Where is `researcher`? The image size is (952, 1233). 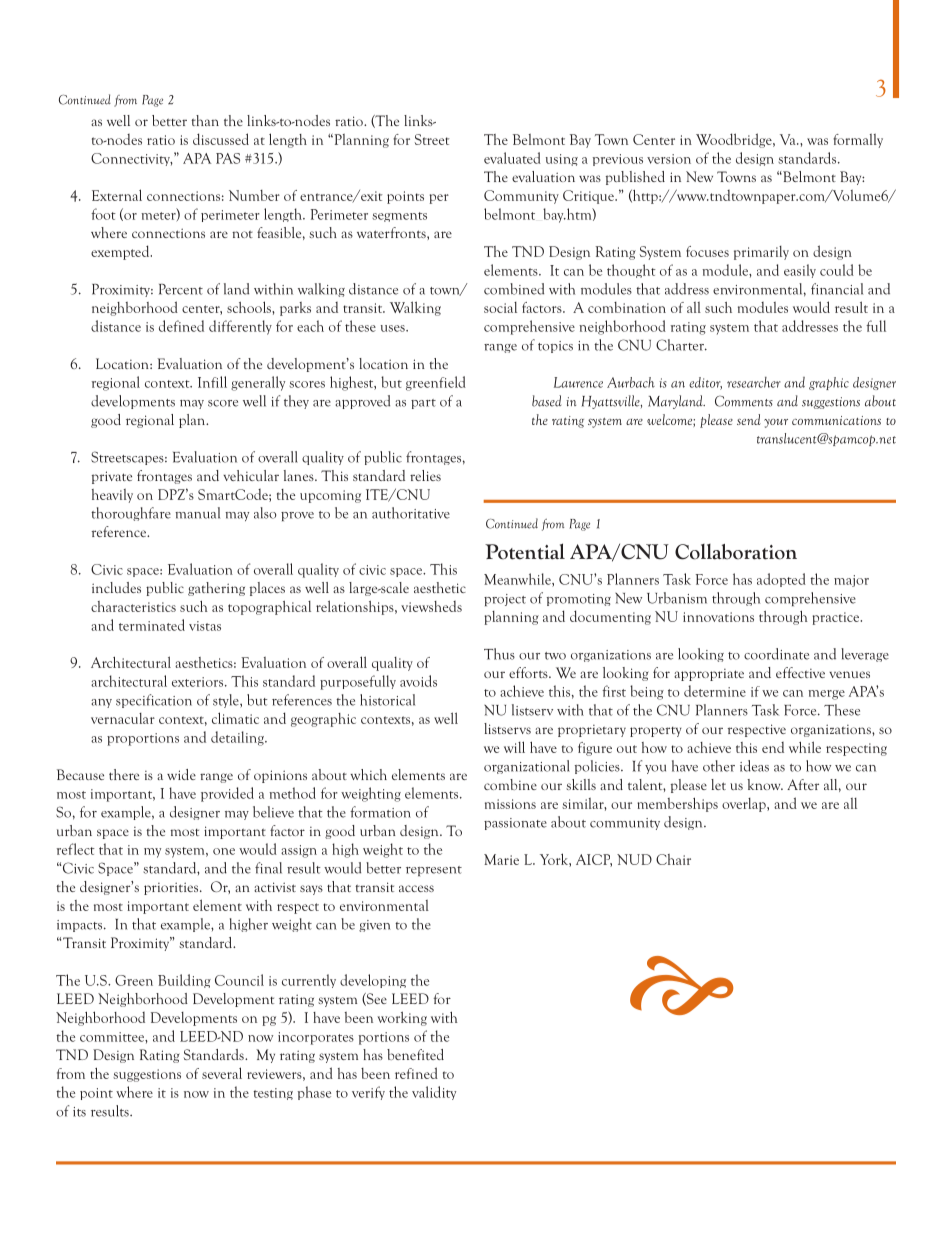
researcher is located at coordinates (754, 382).
